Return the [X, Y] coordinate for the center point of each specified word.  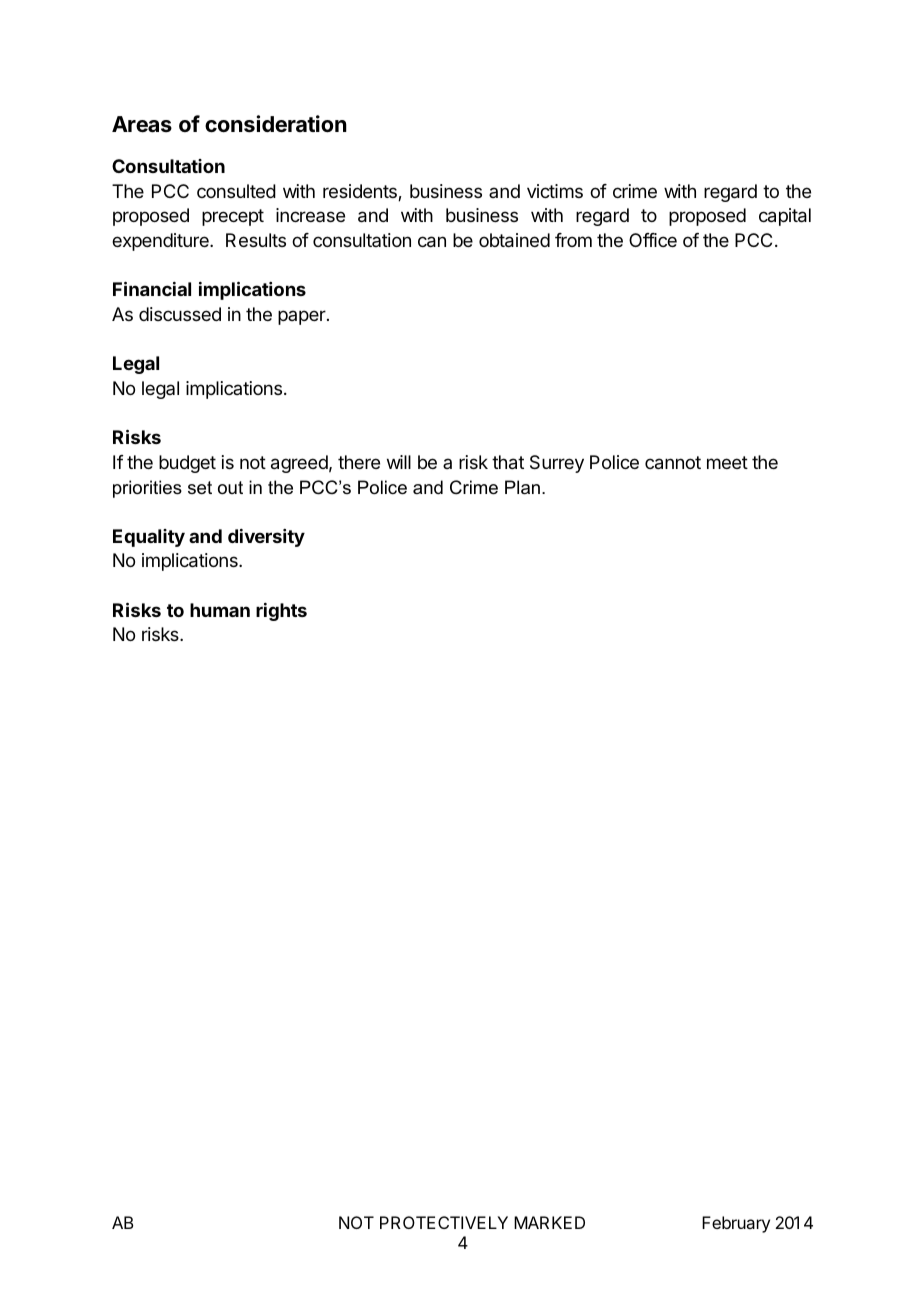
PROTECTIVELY [444, 1222]
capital [785, 217]
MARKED [549, 1222]
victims [555, 191]
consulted [236, 191]
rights [281, 612]
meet [727, 462]
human [220, 610]
